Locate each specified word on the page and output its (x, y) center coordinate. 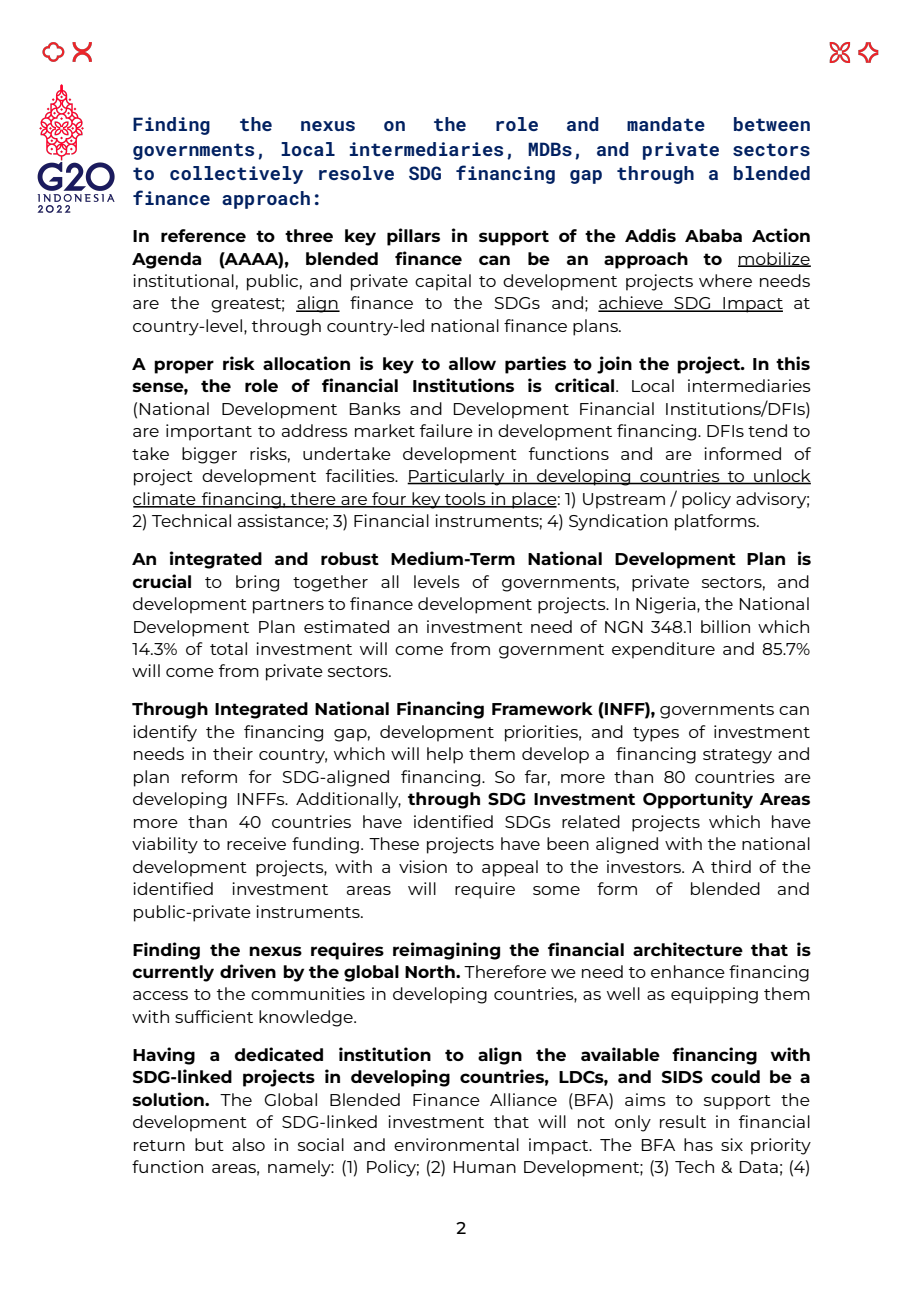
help (445, 755)
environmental (456, 1144)
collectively (236, 175)
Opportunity (698, 800)
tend (767, 430)
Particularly (457, 477)
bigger (209, 455)
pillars (413, 237)
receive (256, 843)
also (248, 1144)
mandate (666, 124)
